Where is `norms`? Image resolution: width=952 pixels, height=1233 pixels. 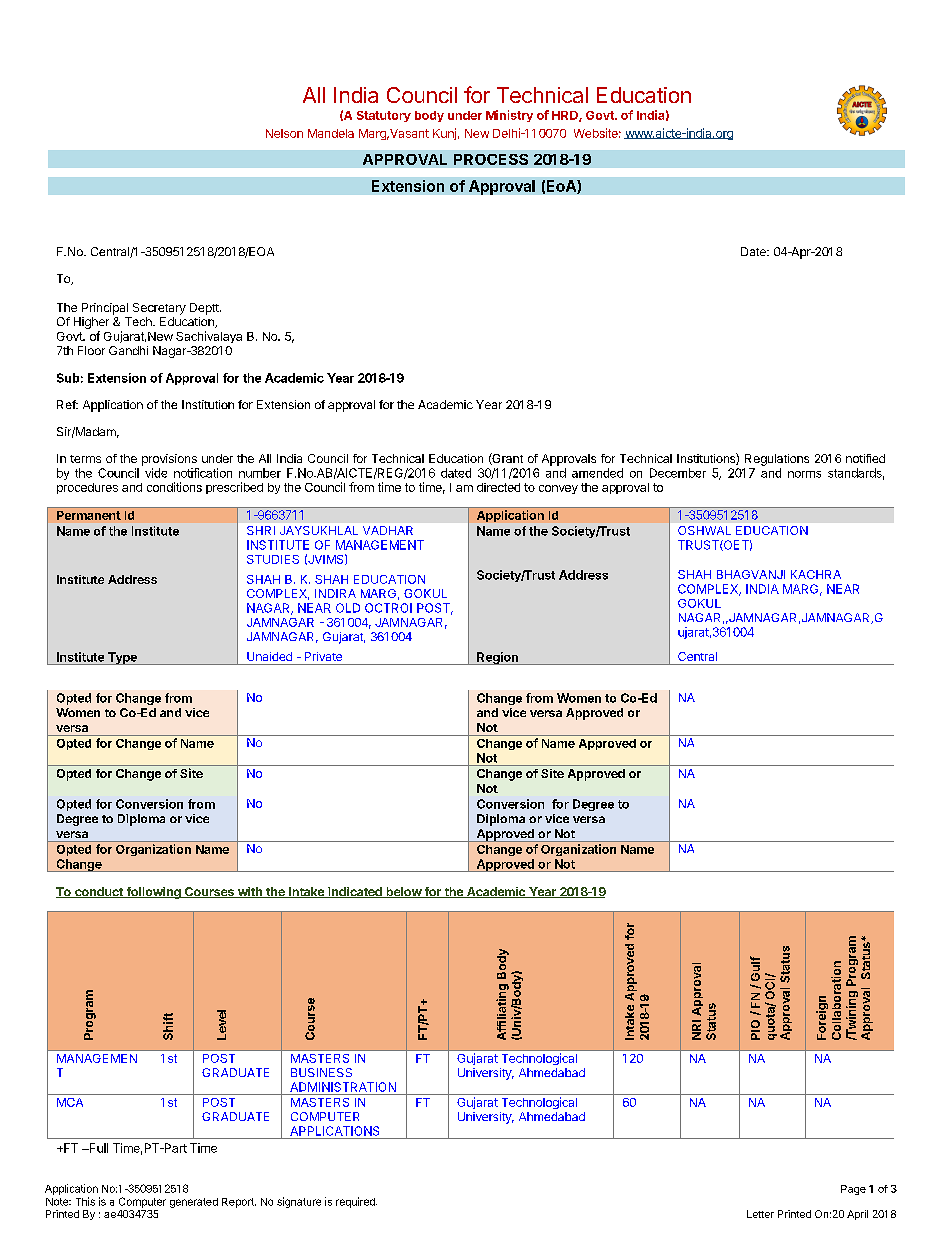
norms is located at coordinates (804, 474).
